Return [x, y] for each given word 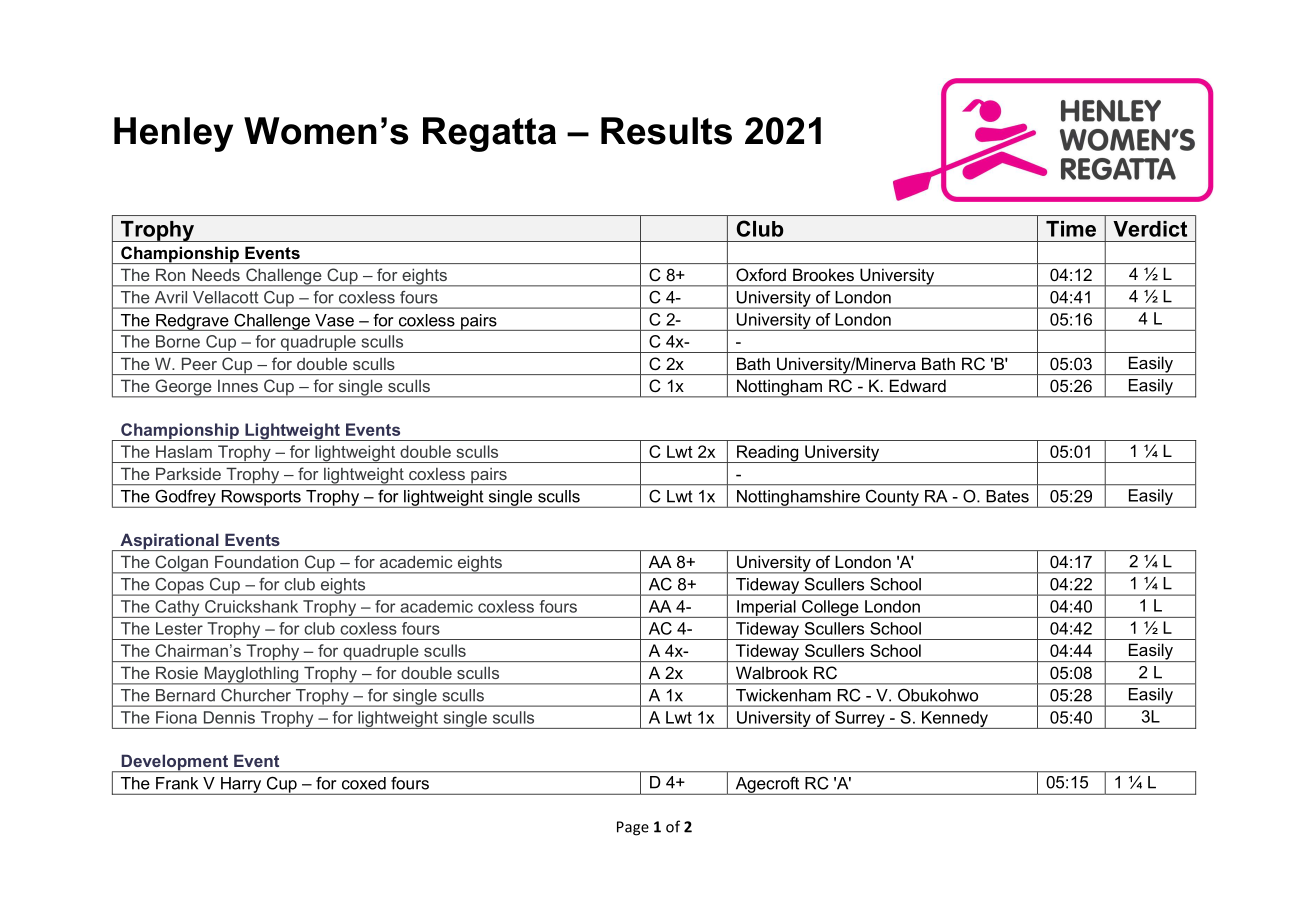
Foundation [256, 562]
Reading [768, 454]
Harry [241, 786]
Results [666, 131]
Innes [238, 386]
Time [1071, 229]
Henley [173, 134]
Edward [918, 385]
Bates [1008, 496]
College [830, 609]
